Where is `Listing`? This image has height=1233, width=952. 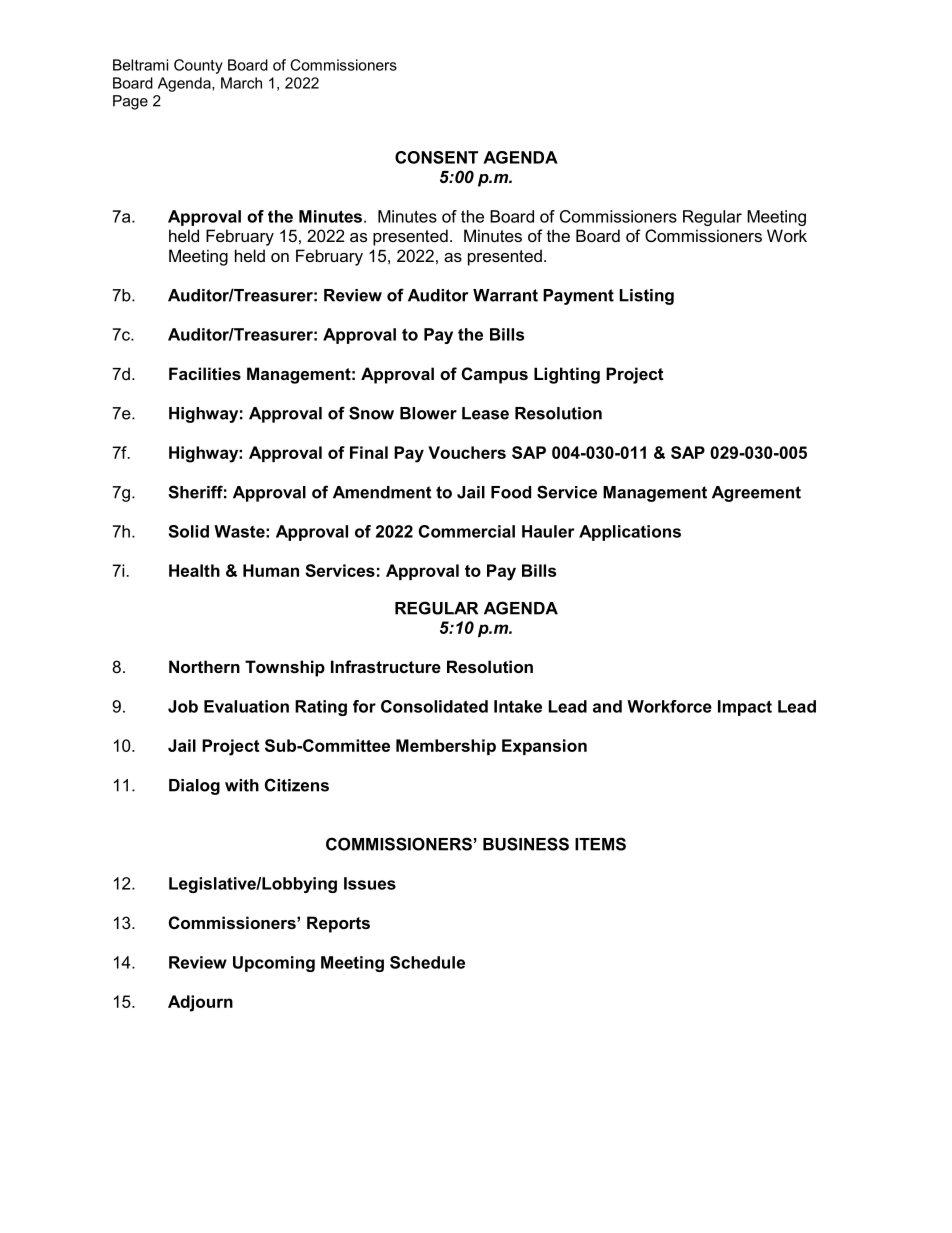 Listing is located at coordinates (647, 297).
